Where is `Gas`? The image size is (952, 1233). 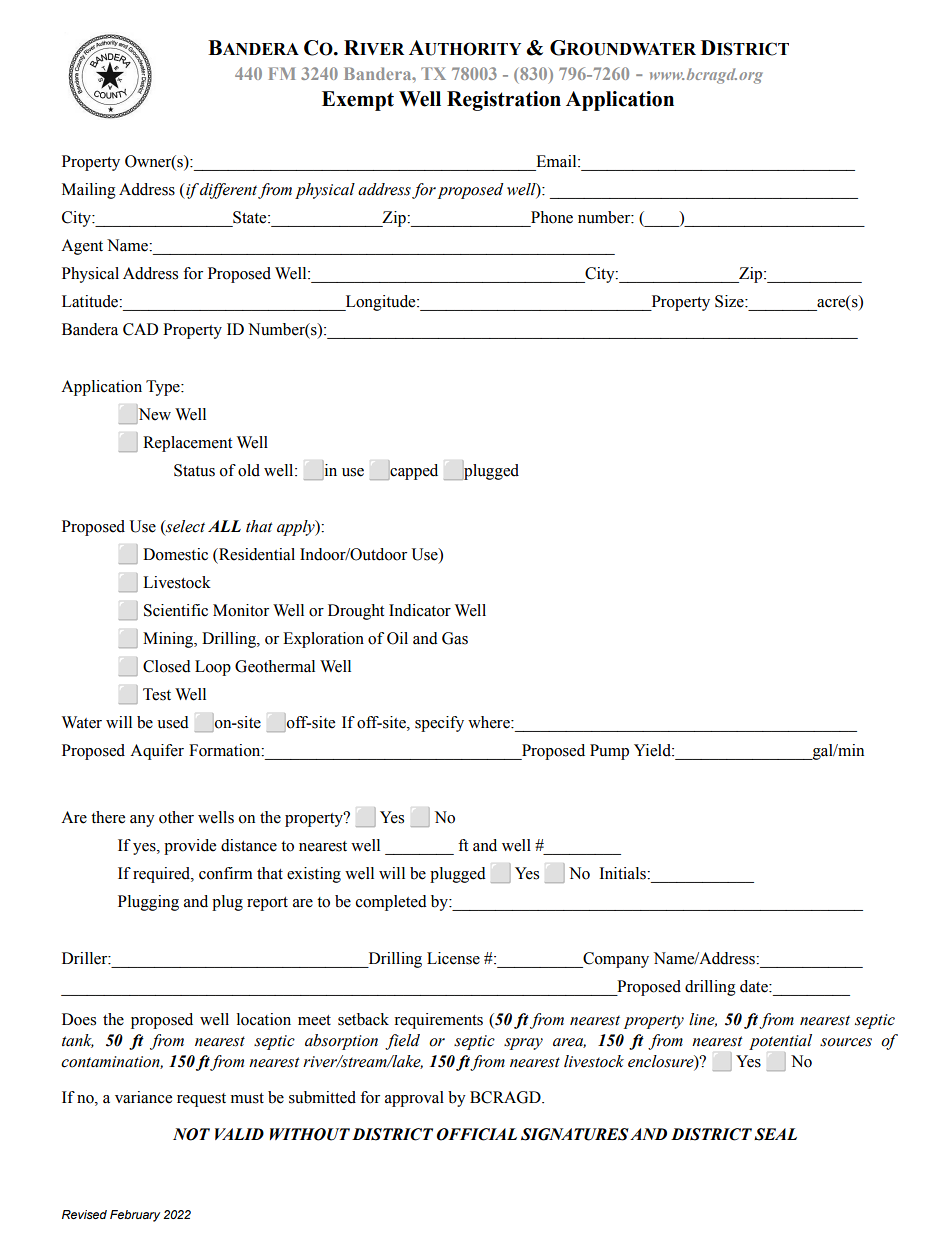 Gas is located at coordinates (455, 638).
